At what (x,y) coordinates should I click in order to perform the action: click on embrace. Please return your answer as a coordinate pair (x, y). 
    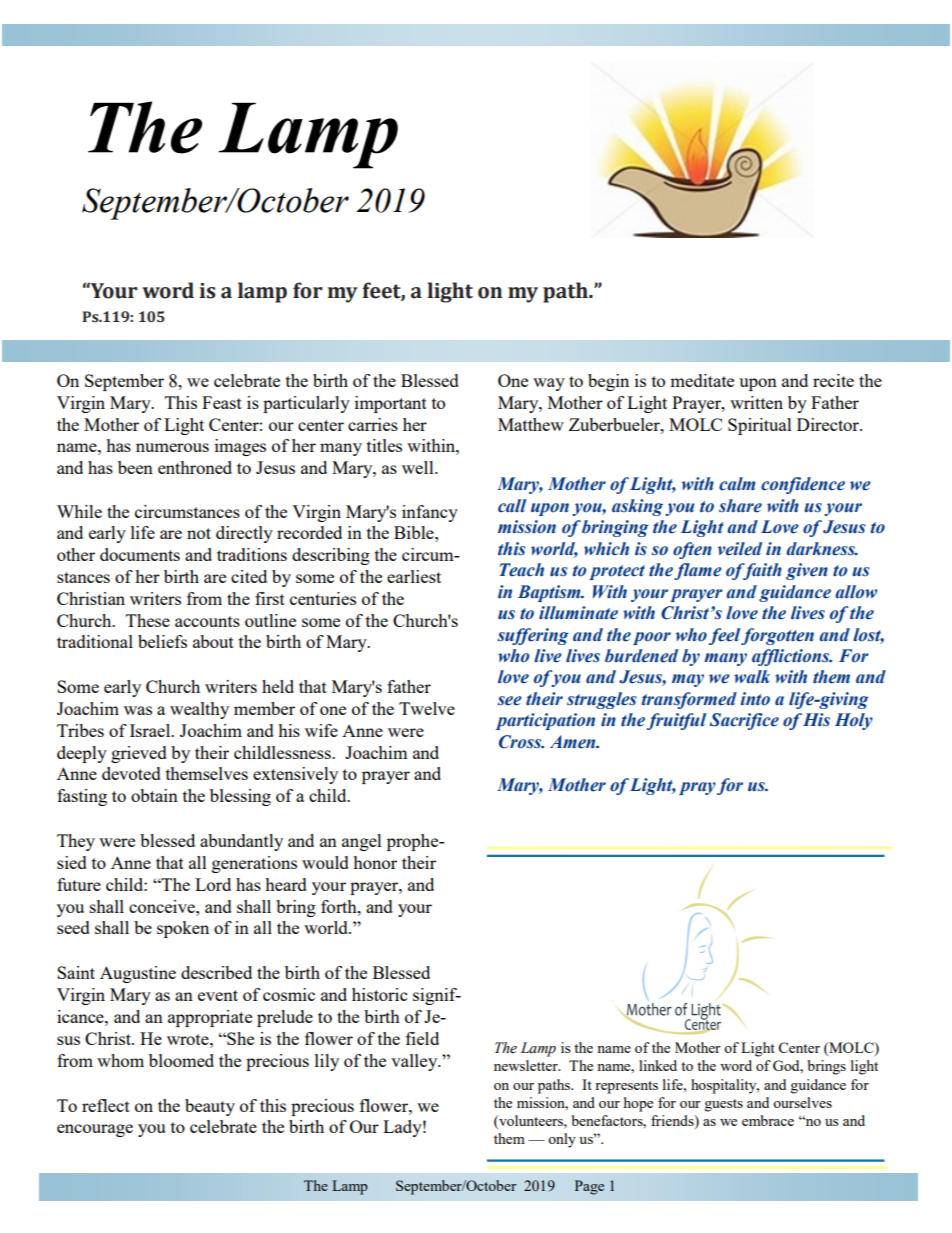
    Looking at the image, I should click on (768, 1120).
